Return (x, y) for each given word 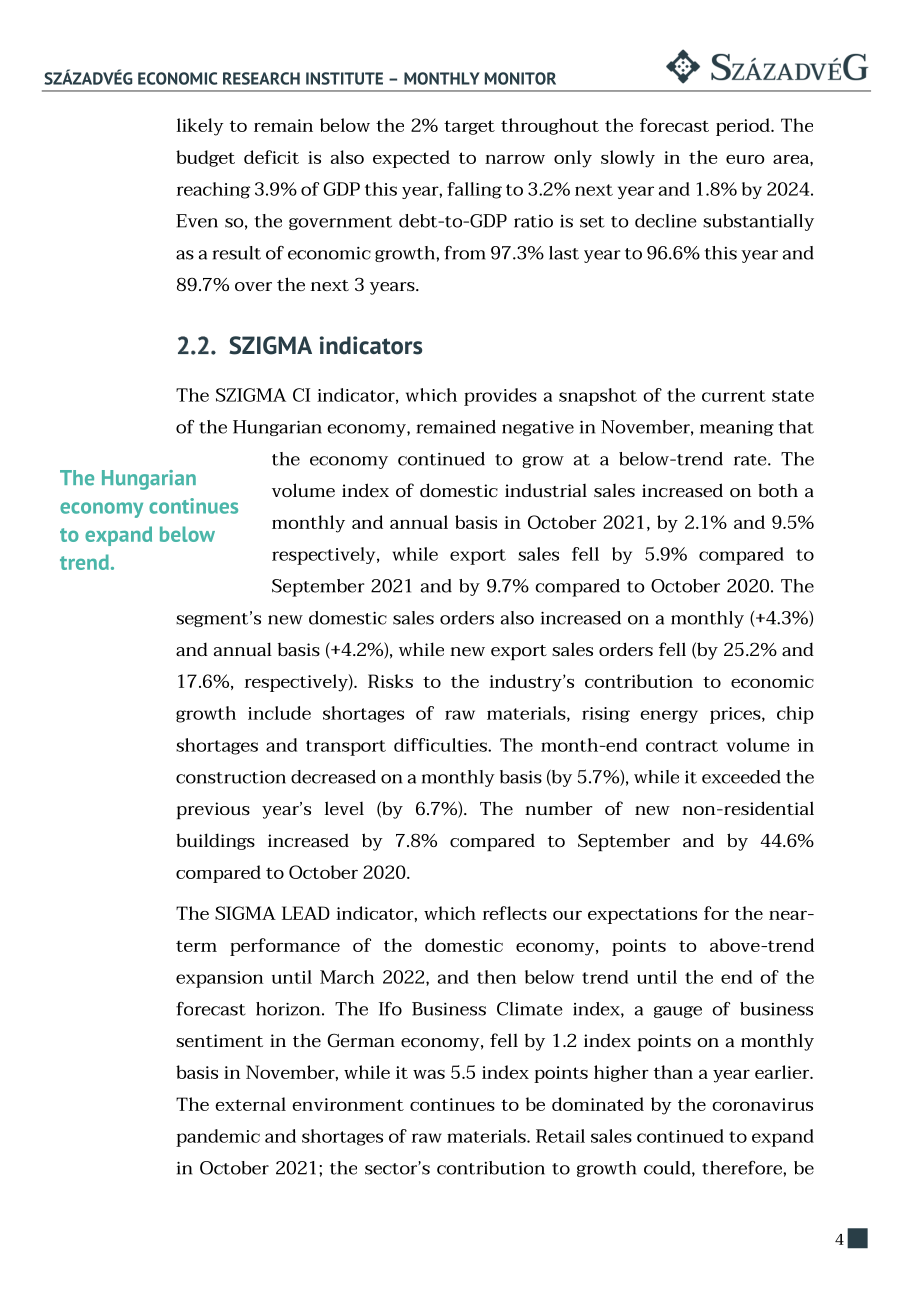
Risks (390, 681)
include (279, 713)
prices (736, 715)
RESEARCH (261, 78)
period (744, 127)
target (469, 127)
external (250, 1104)
